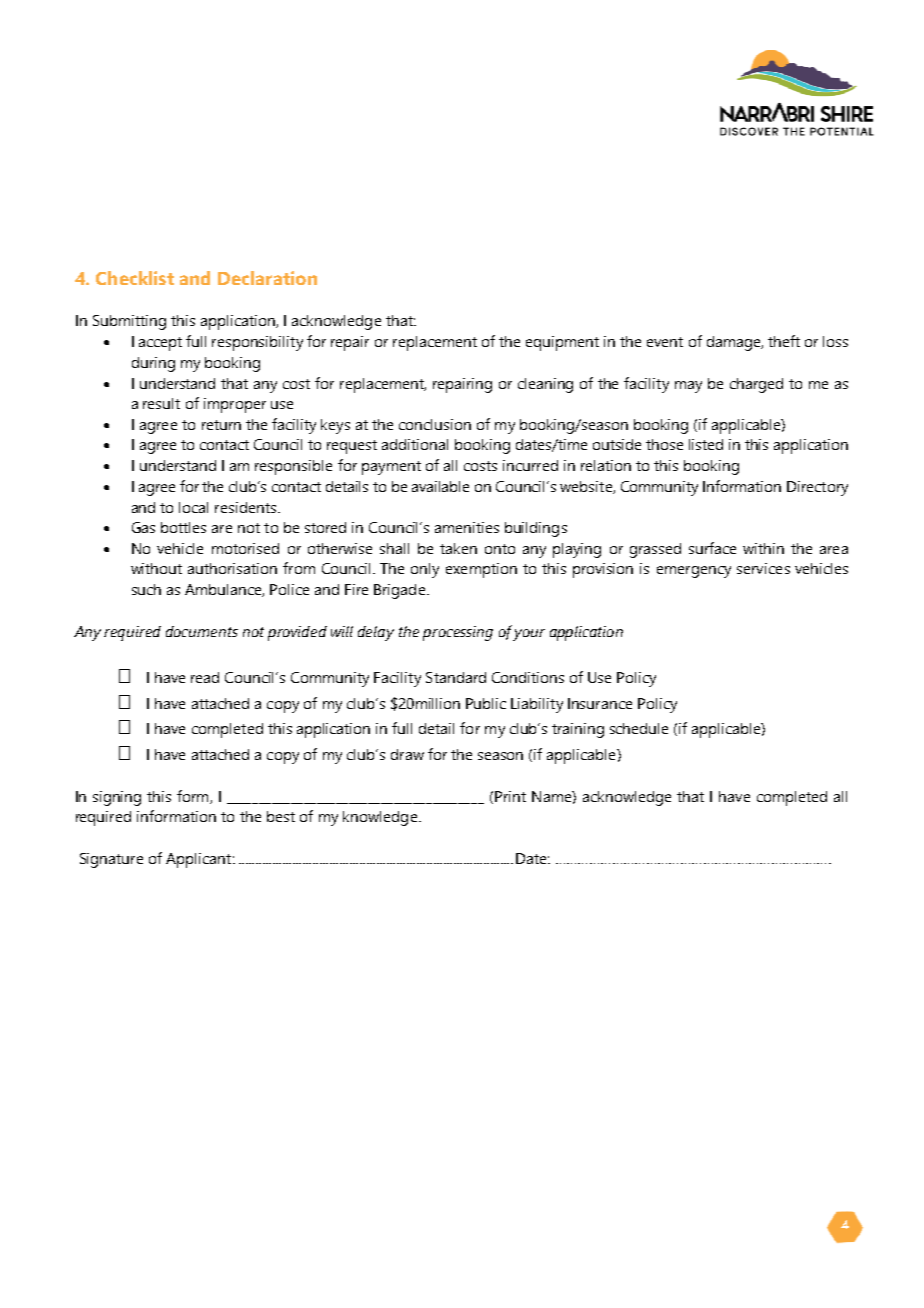  Describe the element at coordinates (784, 341) in the page. I see `theft` at that location.
